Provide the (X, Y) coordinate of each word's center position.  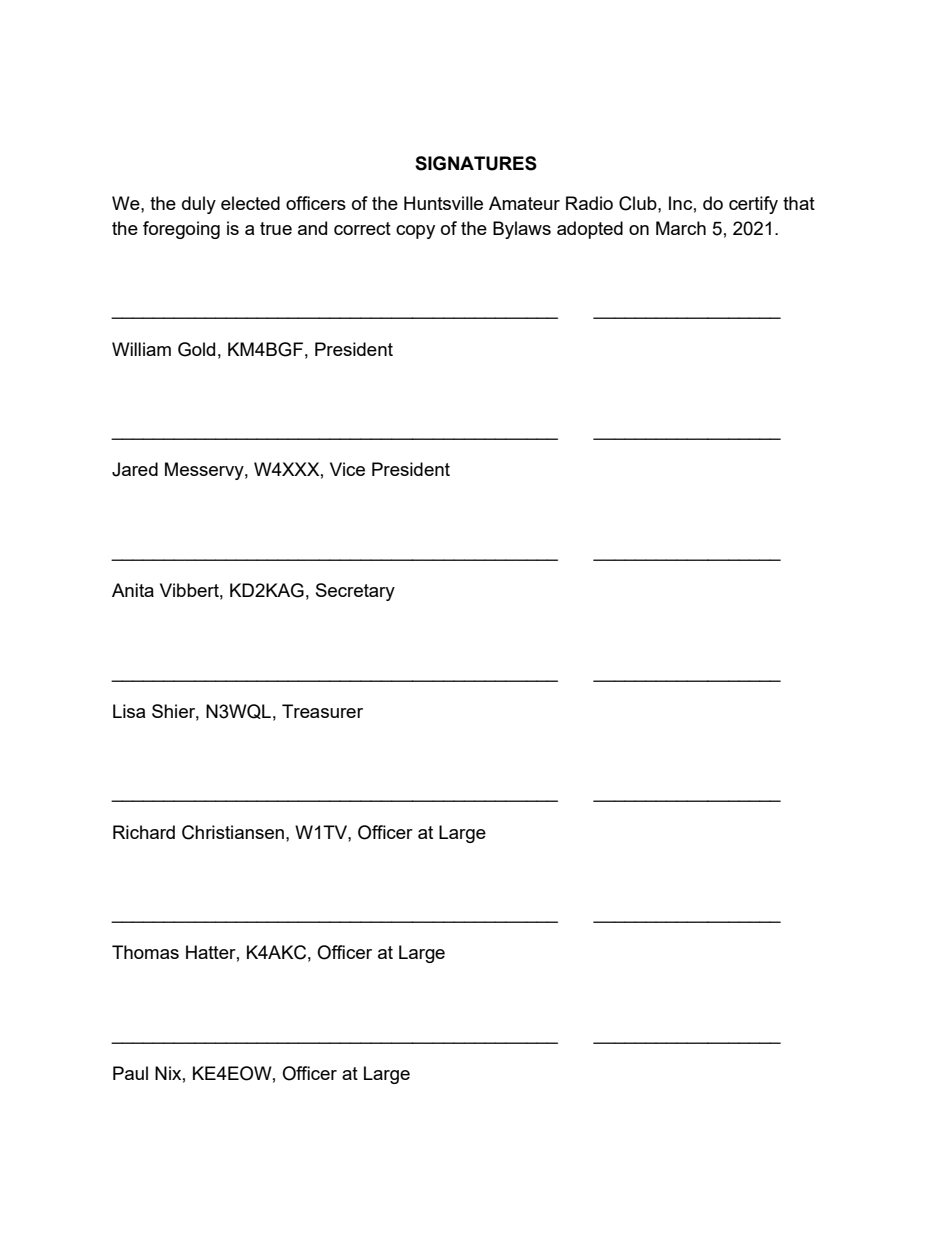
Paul (130, 1073)
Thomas (145, 952)
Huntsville (443, 203)
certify (753, 205)
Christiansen (233, 832)
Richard (144, 832)
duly (199, 205)
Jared (135, 469)
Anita (133, 590)
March (681, 228)
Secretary (355, 592)
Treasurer (322, 711)
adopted (590, 230)
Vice (347, 469)
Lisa (129, 711)
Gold (196, 349)
